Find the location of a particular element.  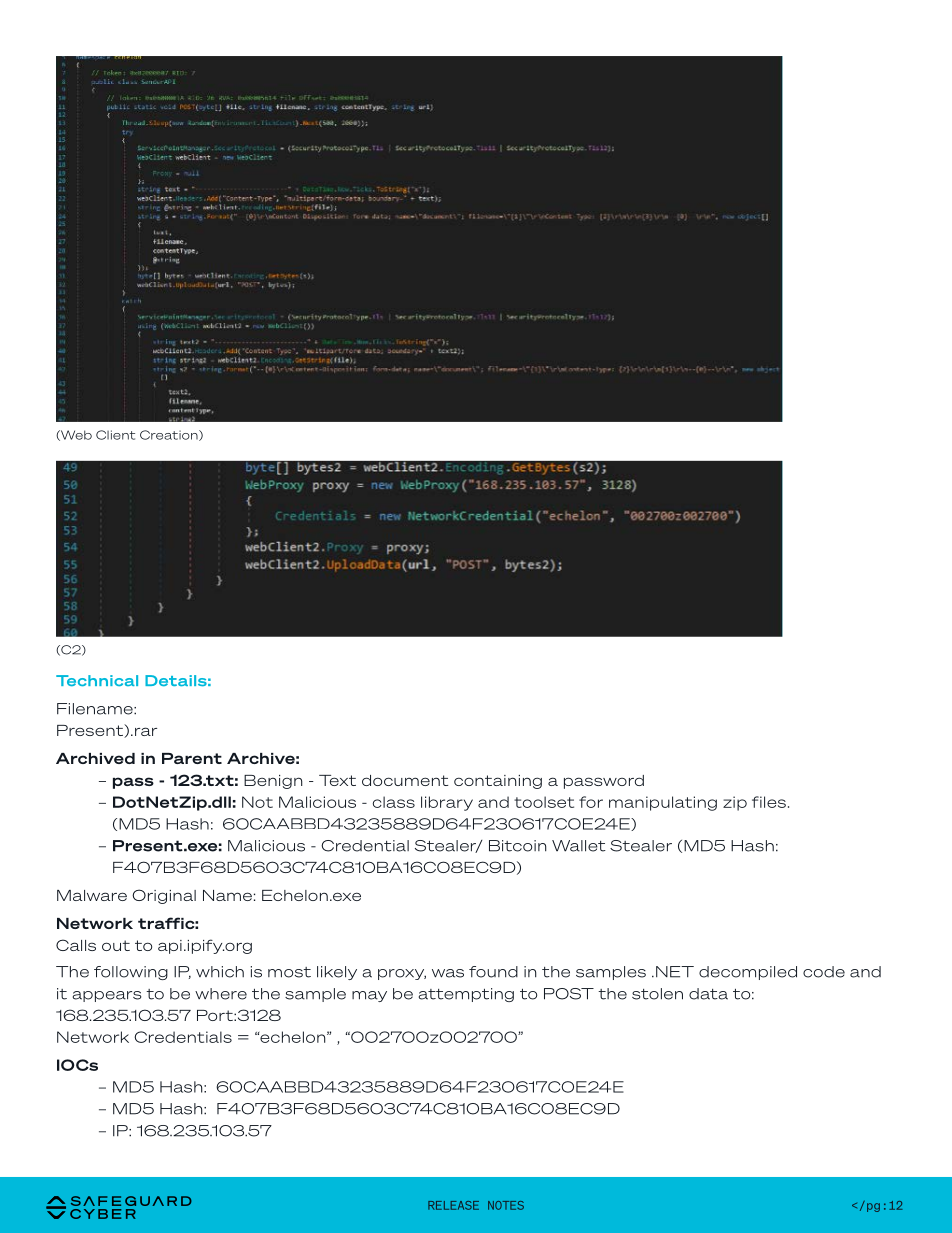

manipulating is located at coordinates (663, 803).
